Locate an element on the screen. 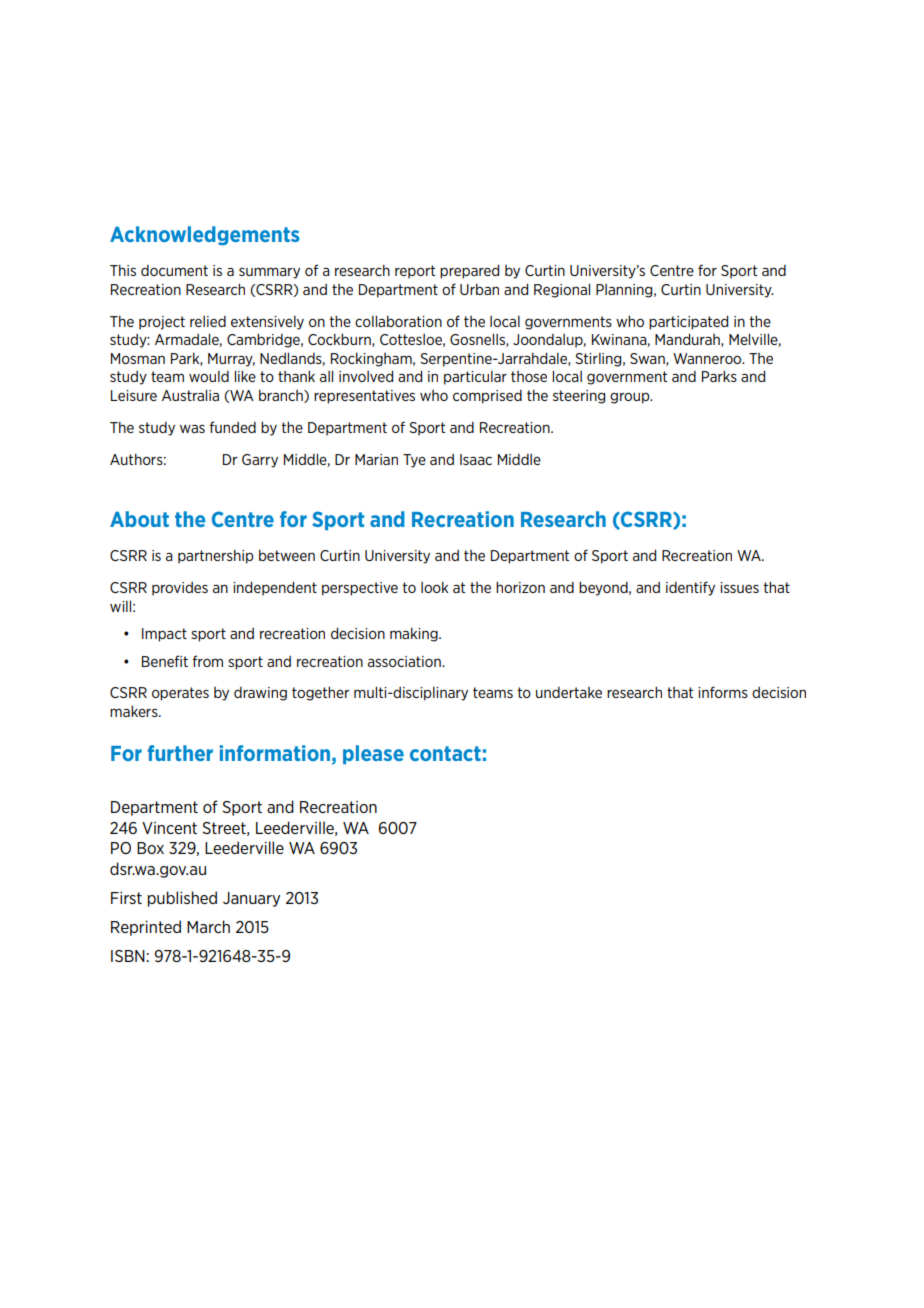 The height and width of the screenshot is (1308, 924). informs is located at coordinates (723, 692).
